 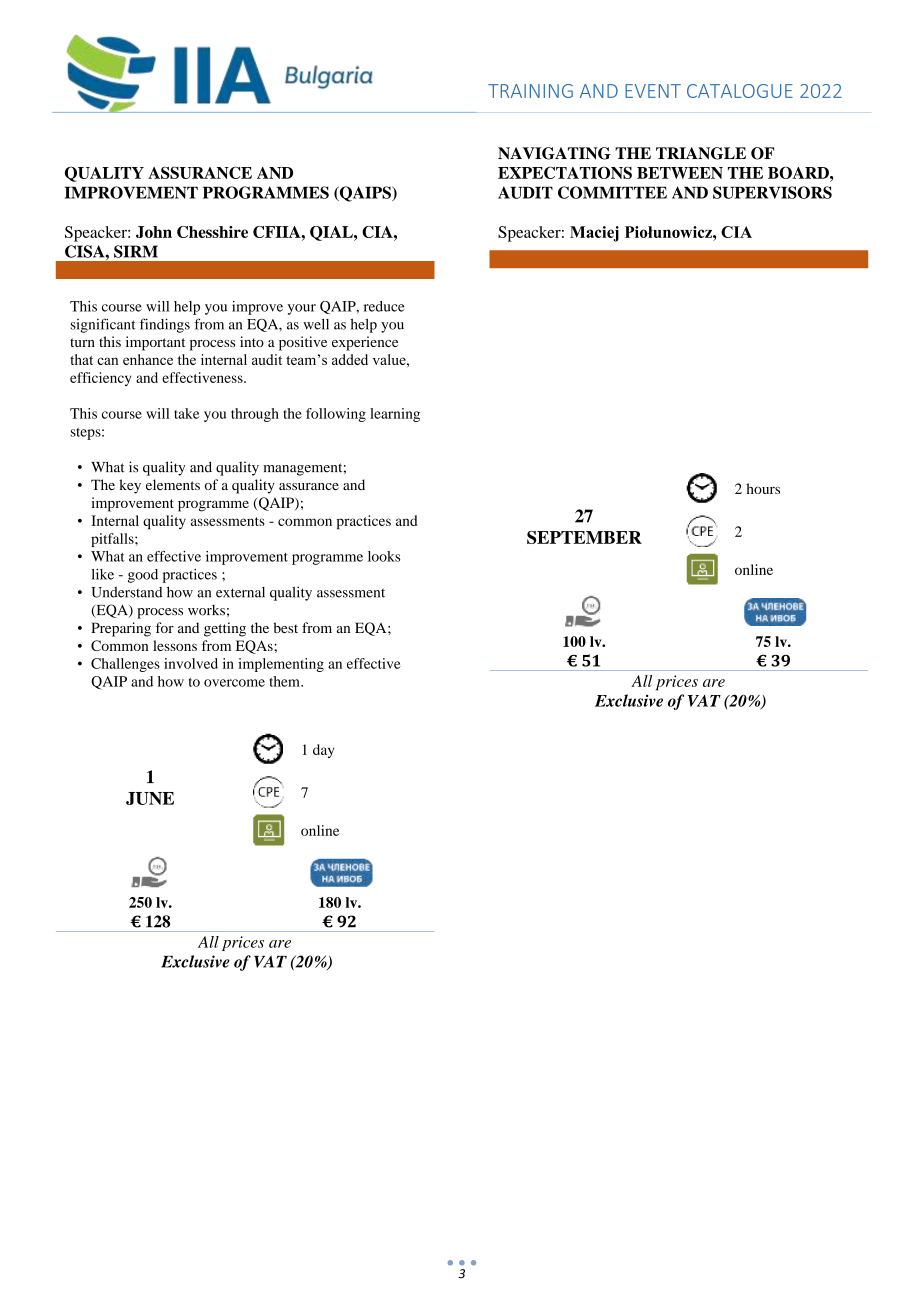 What do you see at coordinates (175, 645) in the screenshot?
I see `lessons` at bounding box center [175, 645].
